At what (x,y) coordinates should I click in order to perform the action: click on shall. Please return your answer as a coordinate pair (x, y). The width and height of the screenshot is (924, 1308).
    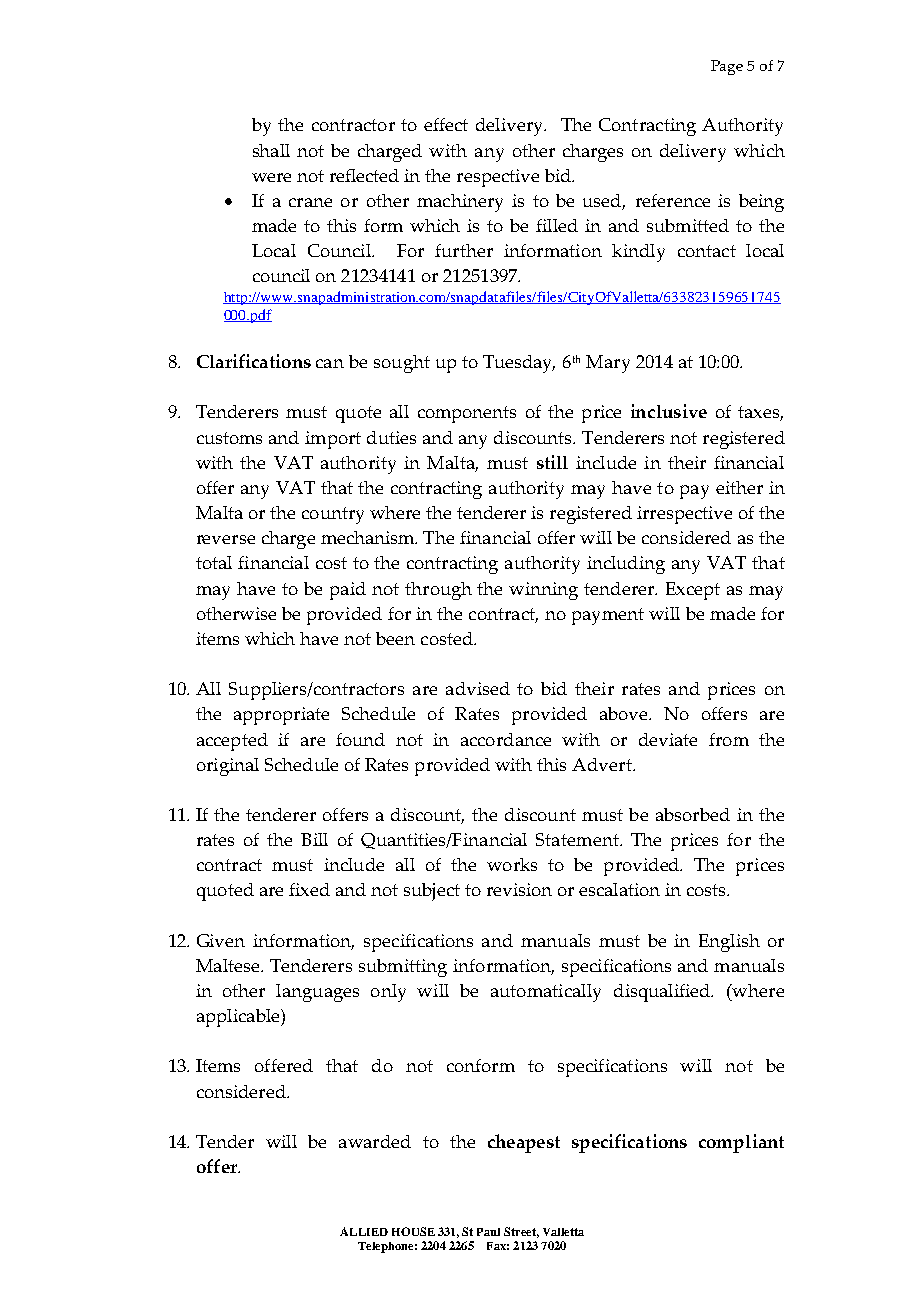
    Looking at the image, I should click on (271, 150).
